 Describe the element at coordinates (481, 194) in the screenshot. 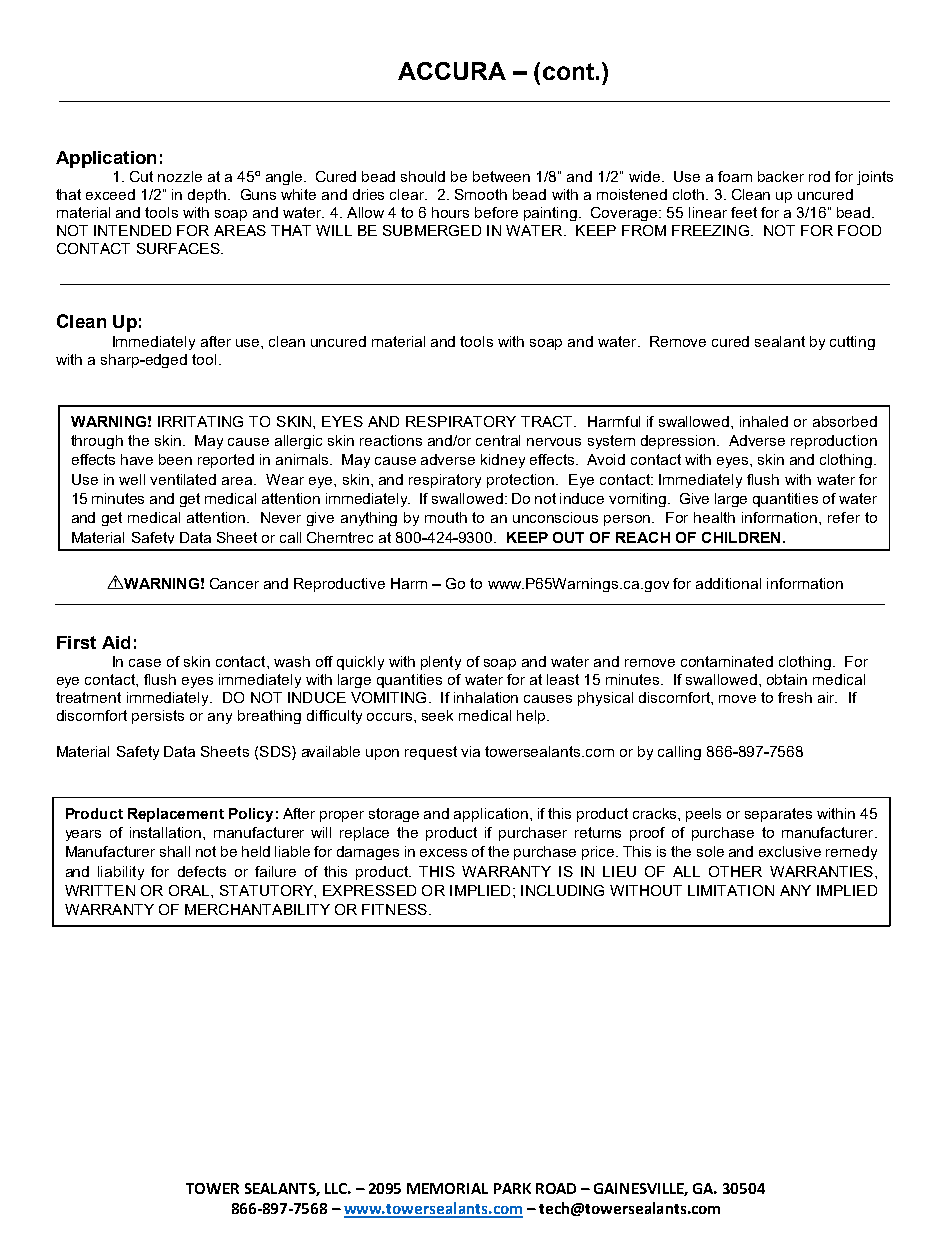

I see `Smooth` at that location.
